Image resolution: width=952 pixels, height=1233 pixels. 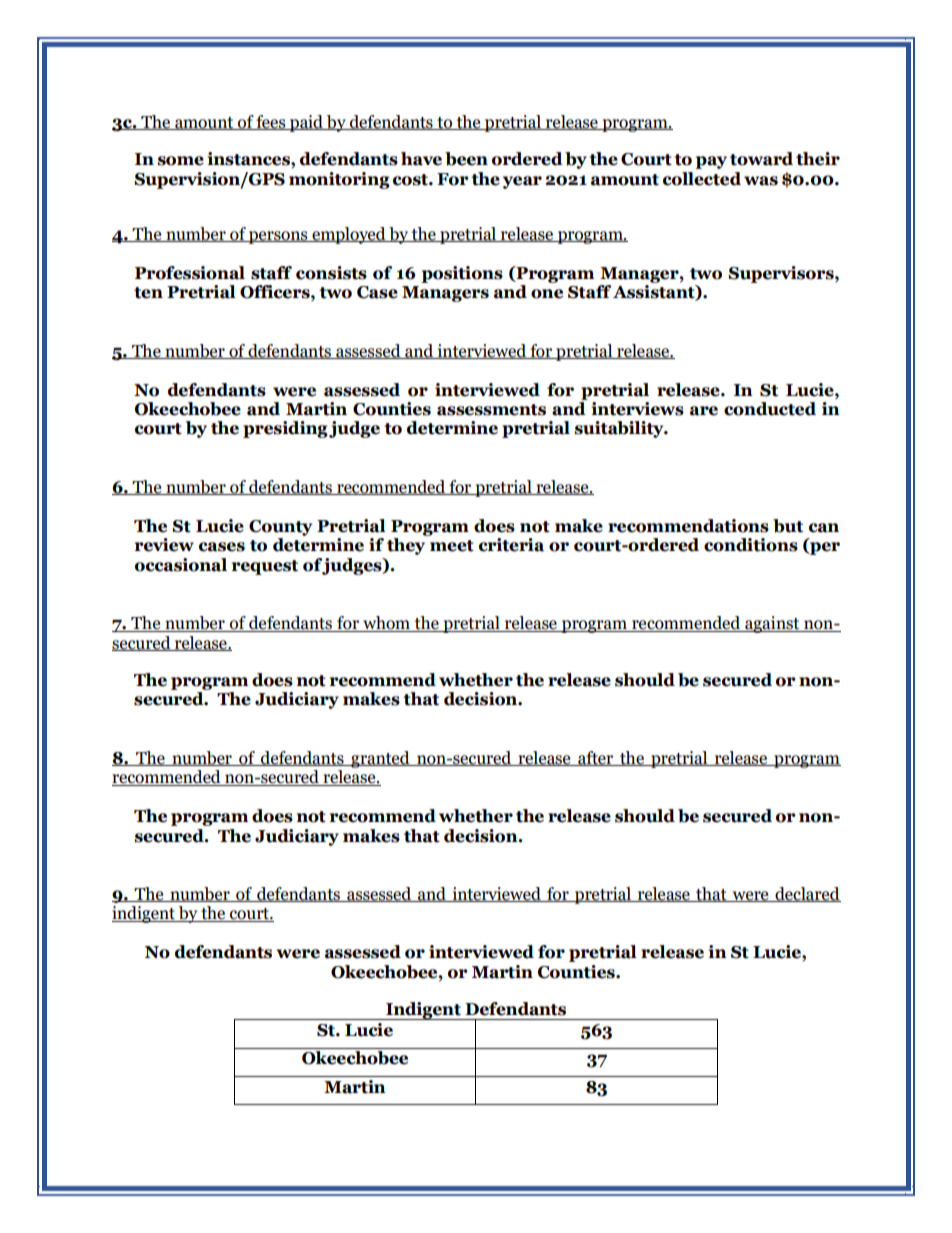 I want to click on been, so click(x=466, y=159).
